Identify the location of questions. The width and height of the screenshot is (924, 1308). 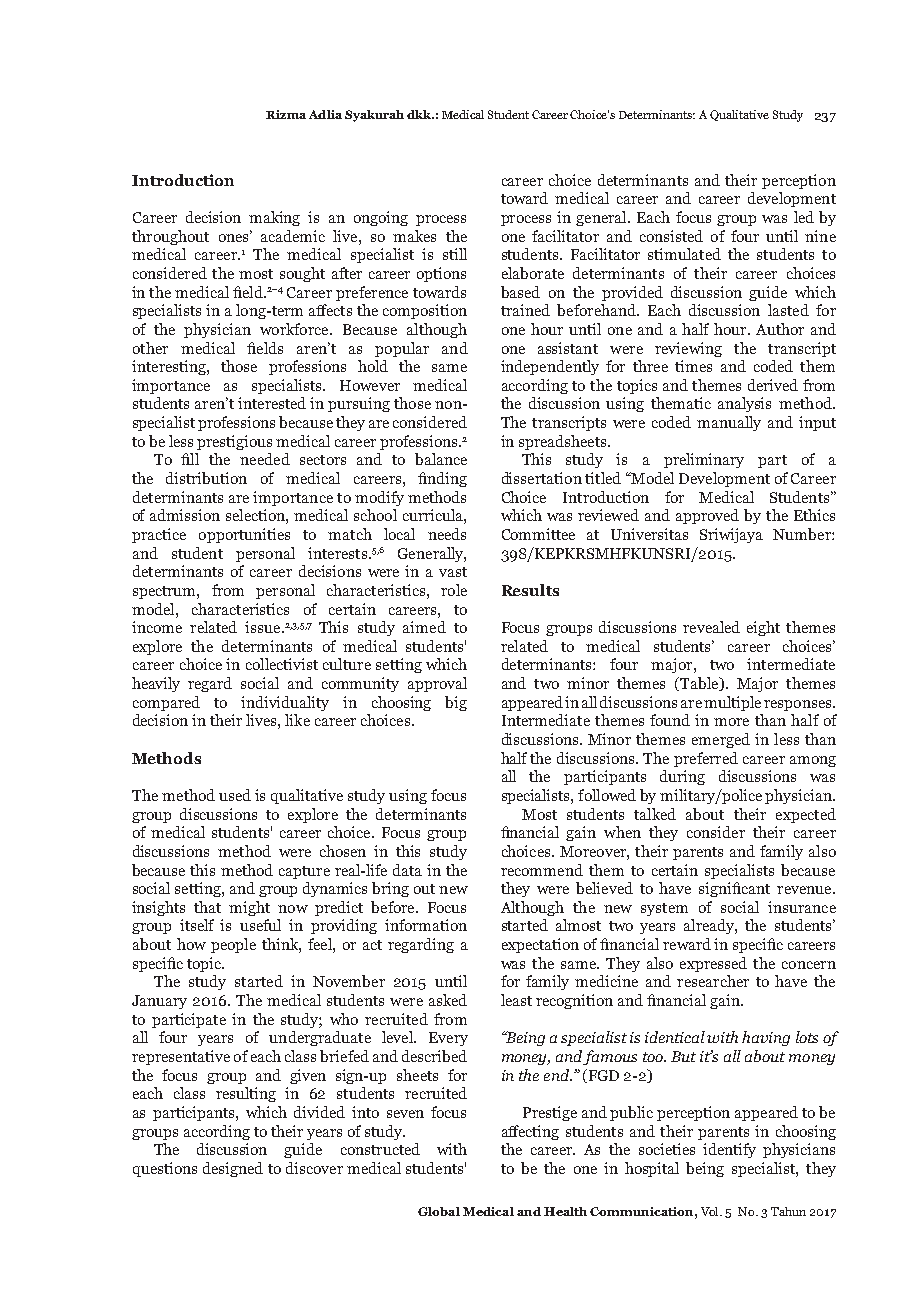
(165, 1169).
